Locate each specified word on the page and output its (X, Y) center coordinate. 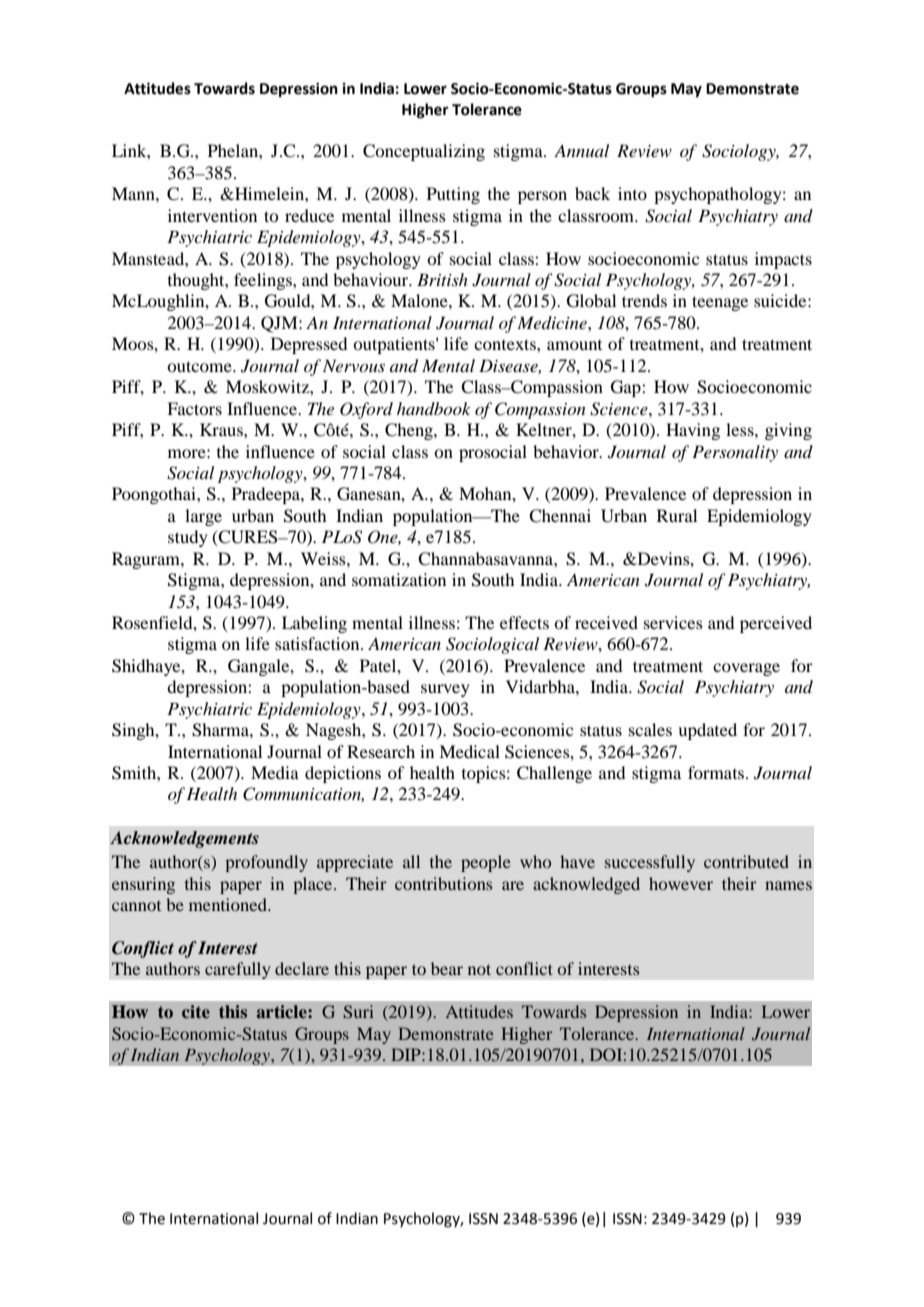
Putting (453, 195)
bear (447, 968)
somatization (399, 579)
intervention (212, 215)
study (188, 538)
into (632, 193)
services (673, 622)
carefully (238, 970)
